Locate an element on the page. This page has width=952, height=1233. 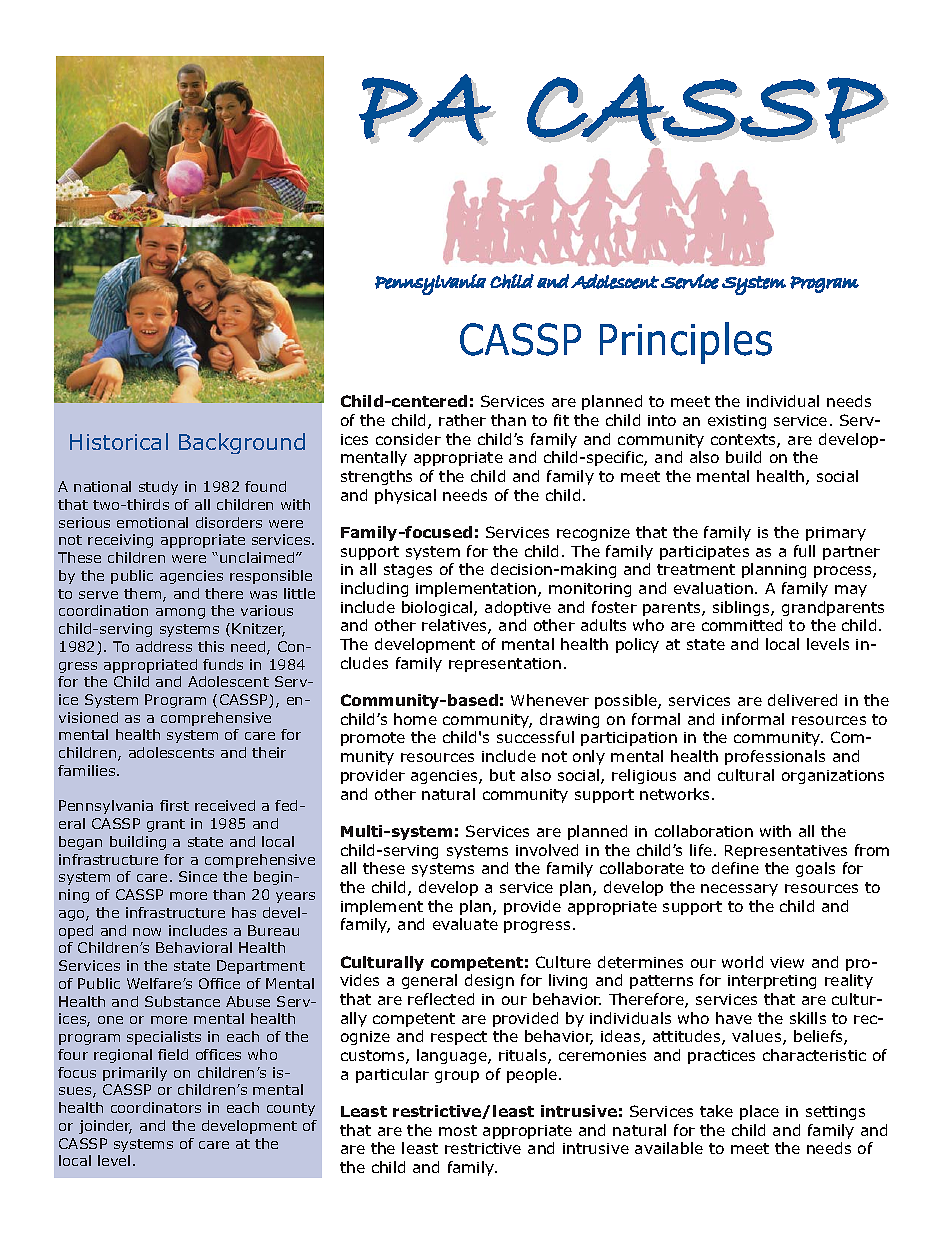
most is located at coordinates (458, 1130).
